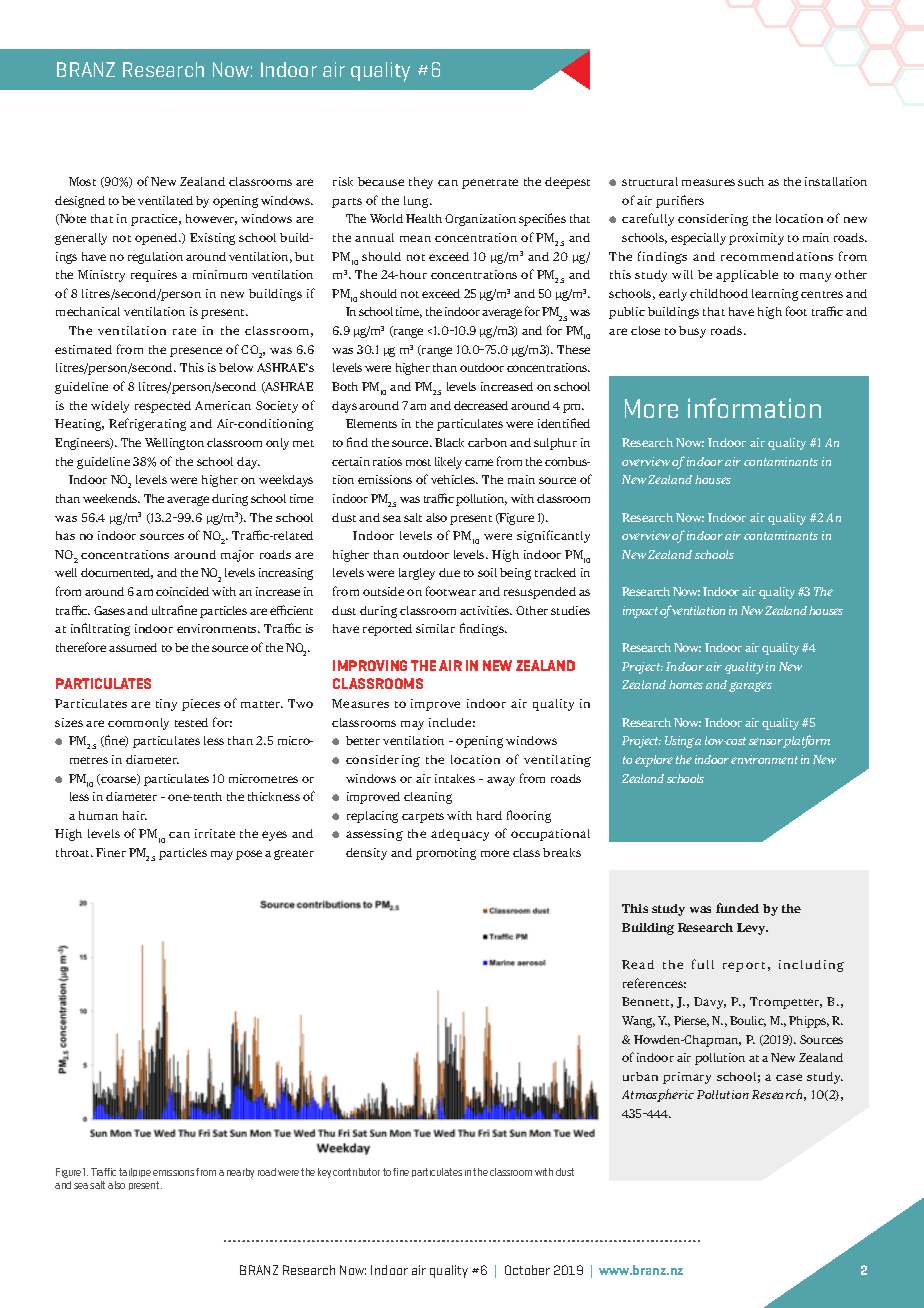 The height and width of the page is (1308, 924). What do you see at coordinates (74, 852) in the page?
I see `throat` at bounding box center [74, 852].
